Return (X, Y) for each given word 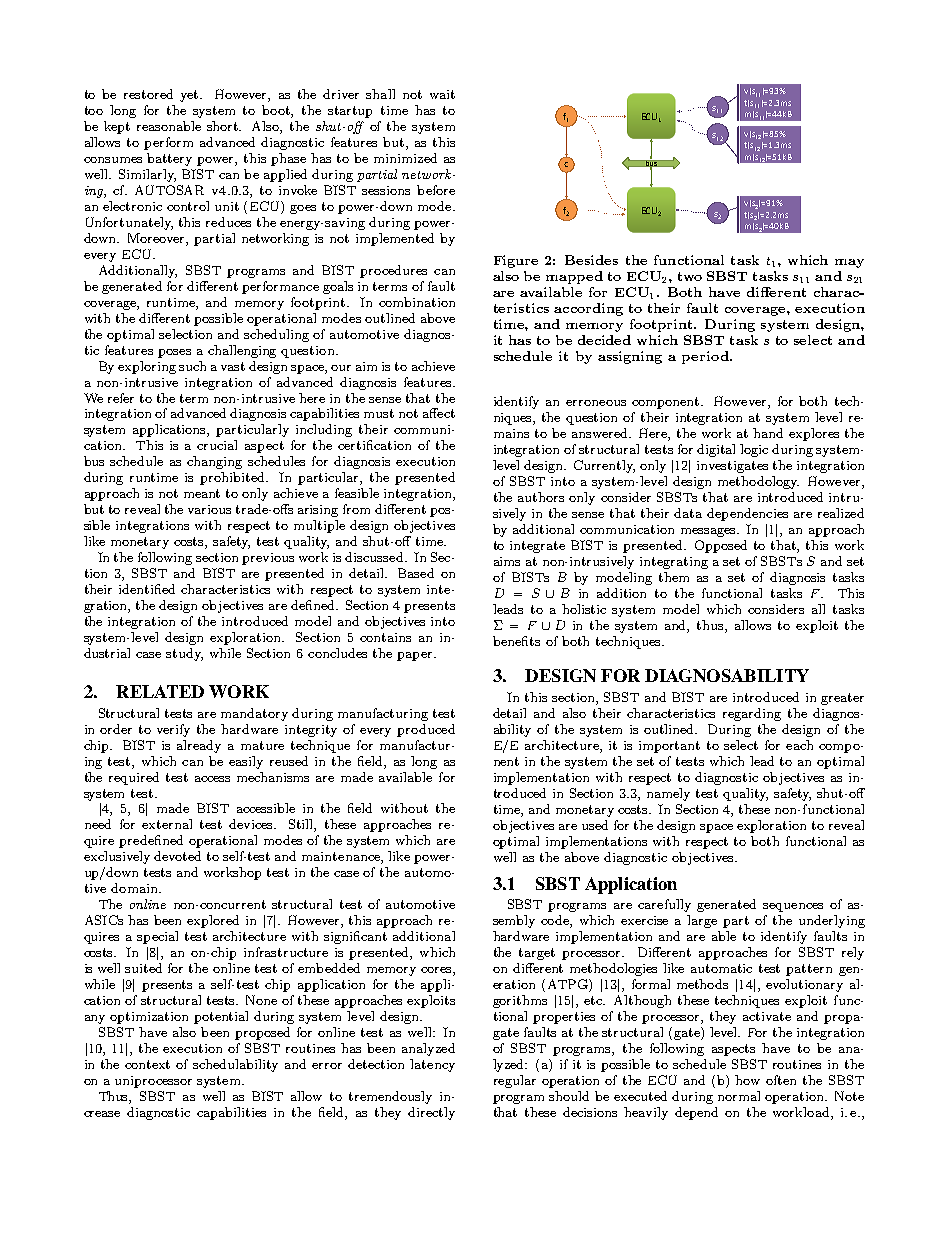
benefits (516, 641)
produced (426, 730)
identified (147, 589)
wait (442, 94)
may (849, 263)
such (192, 366)
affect (439, 413)
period (706, 357)
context (147, 1064)
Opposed (721, 546)
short (224, 126)
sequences (793, 907)
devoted (177, 856)
